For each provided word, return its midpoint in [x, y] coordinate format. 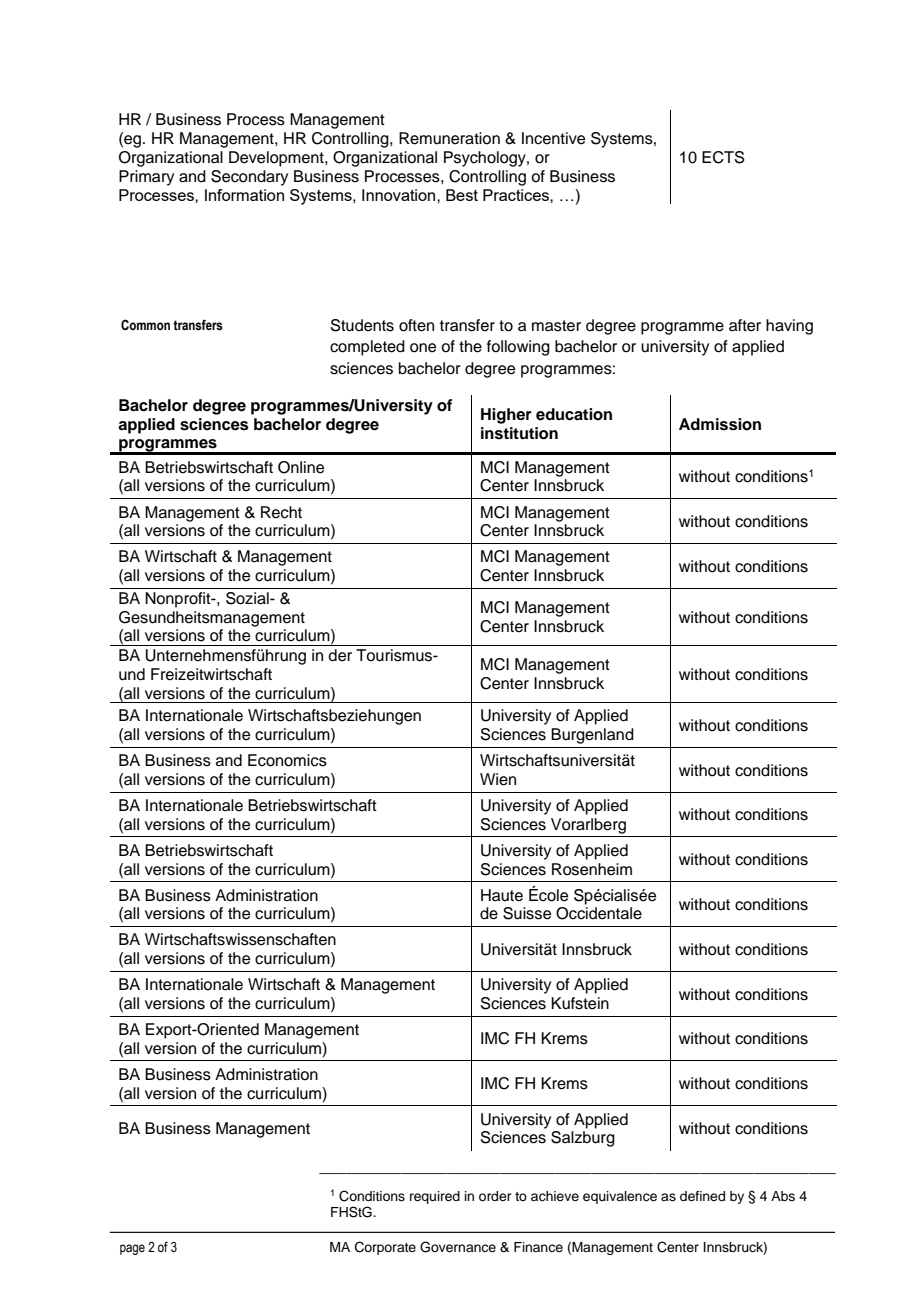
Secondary [249, 178]
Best [462, 195]
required [435, 1197]
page [132, 1249]
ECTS [723, 157]
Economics [287, 760]
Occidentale [599, 913]
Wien [498, 779]
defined [702, 1196]
